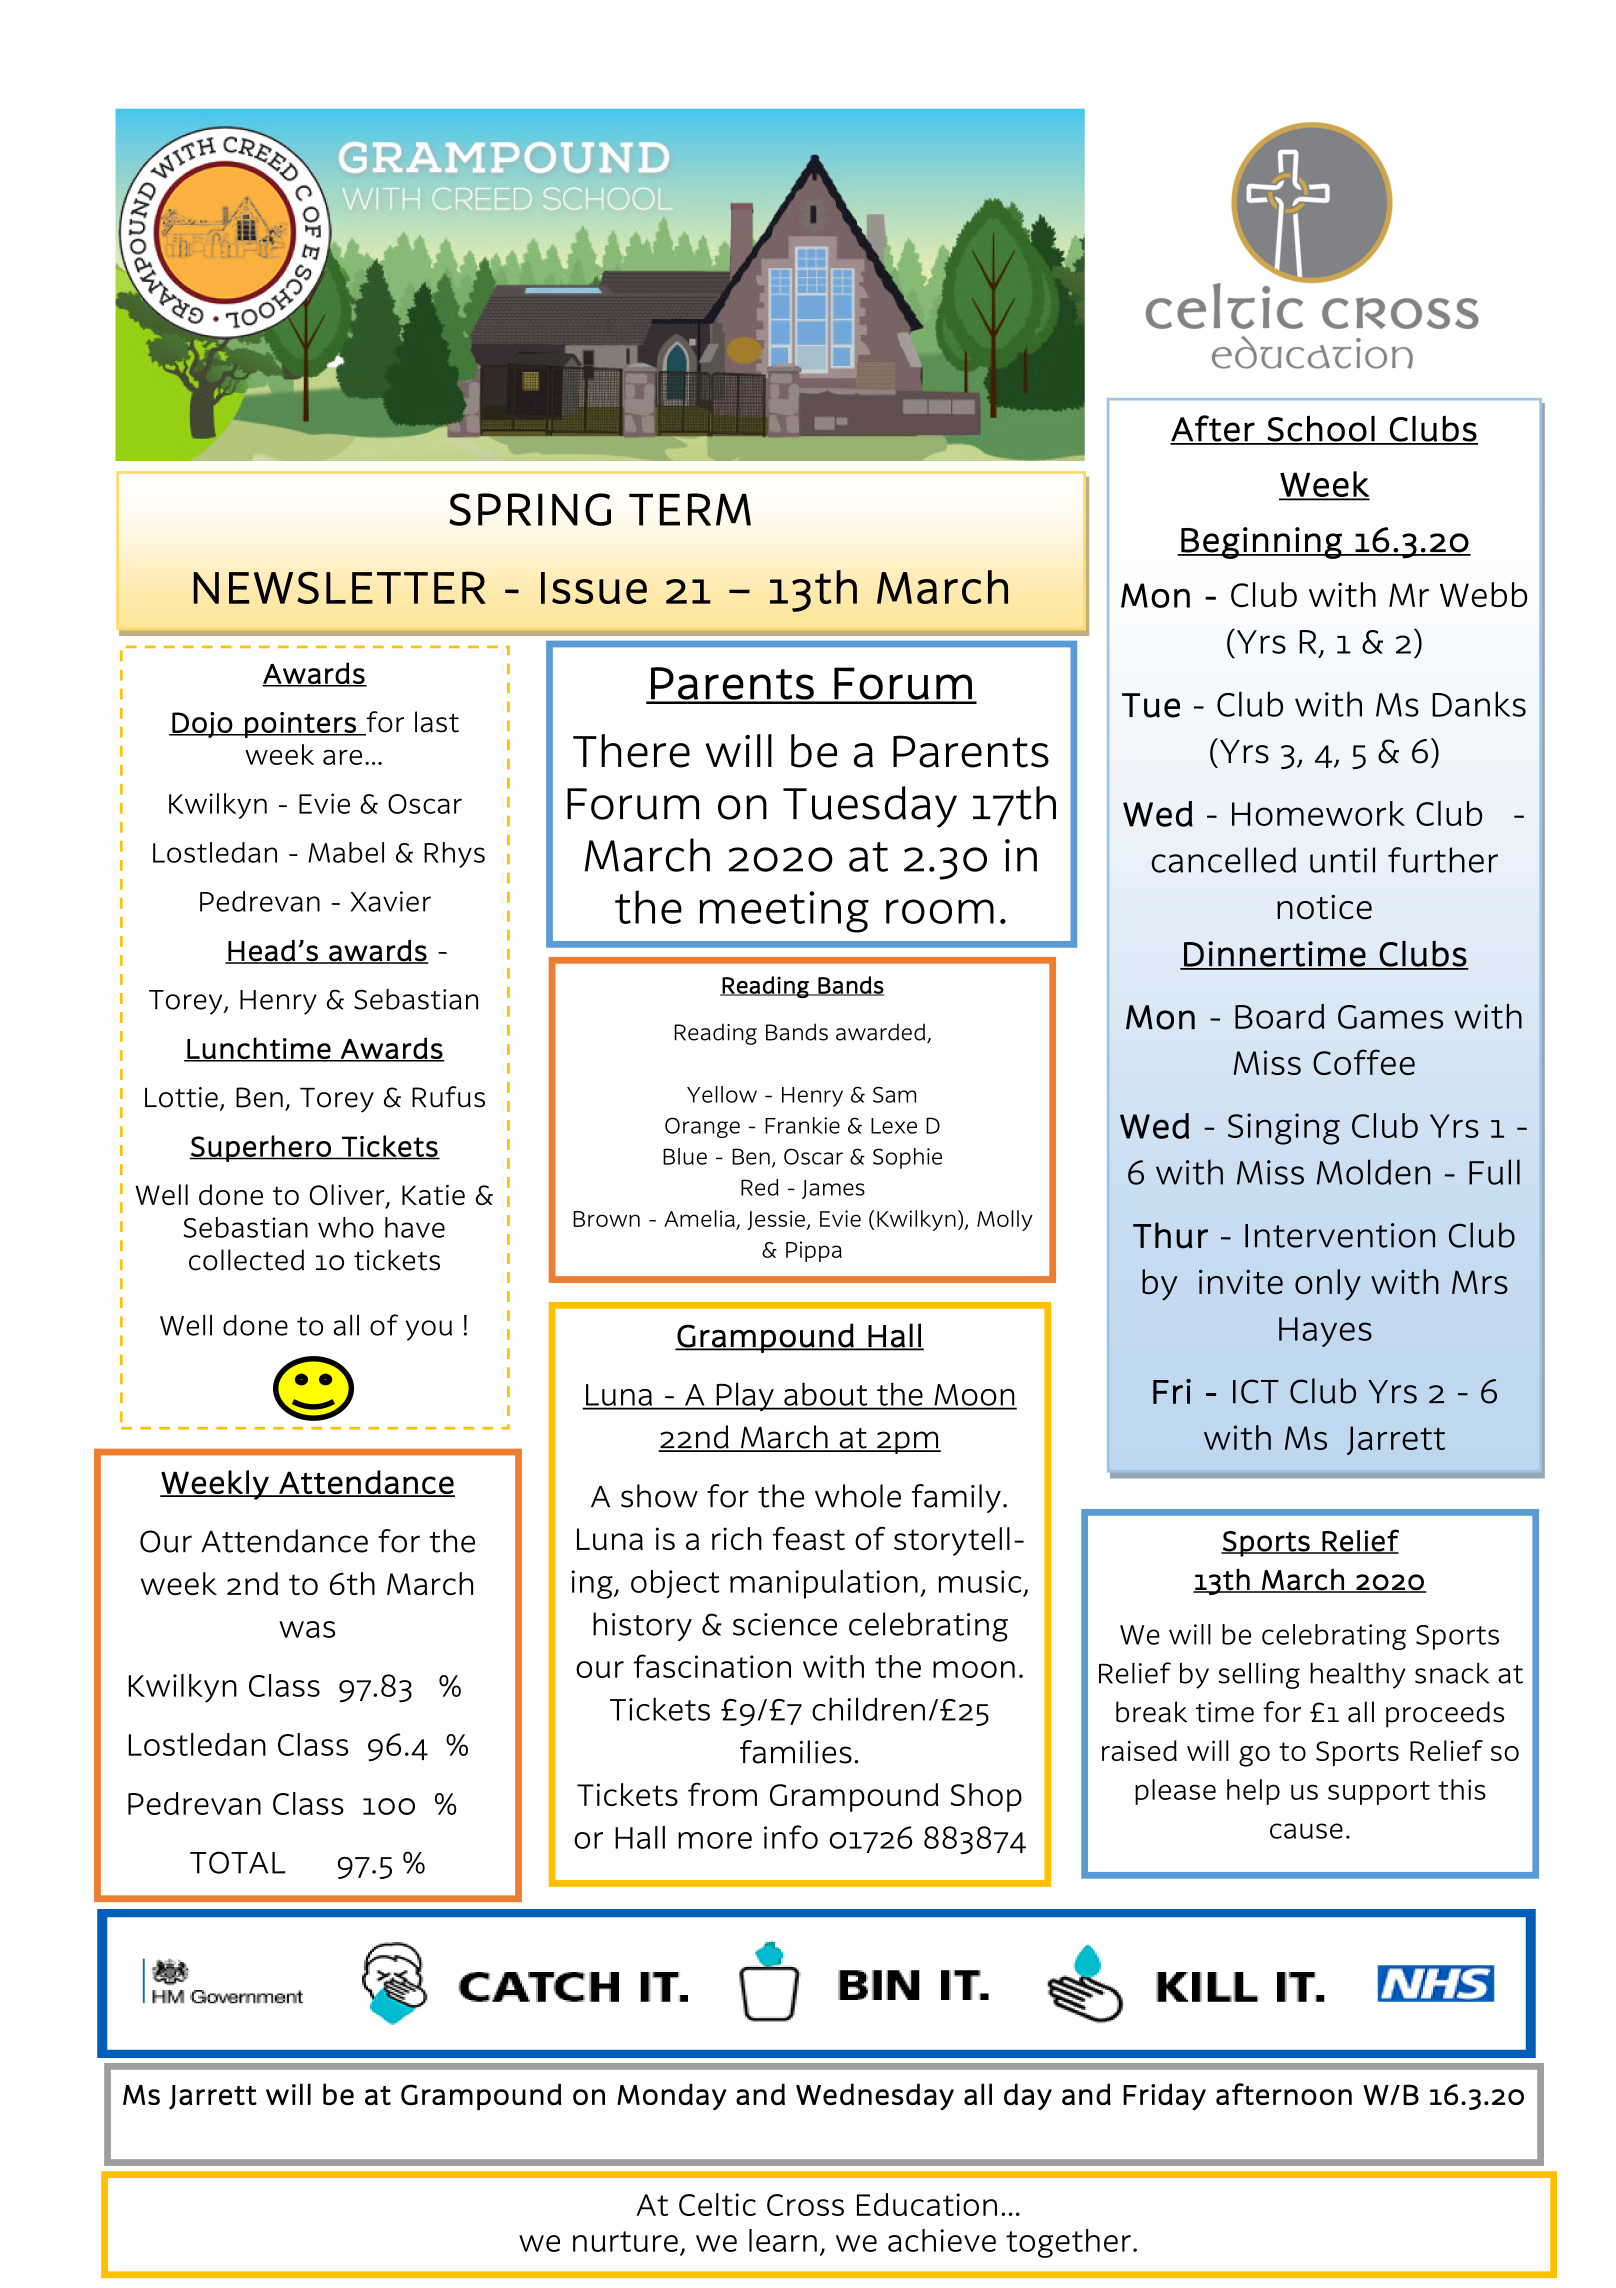  What do you see at coordinates (437, 722) in the screenshot?
I see `last` at bounding box center [437, 722].
